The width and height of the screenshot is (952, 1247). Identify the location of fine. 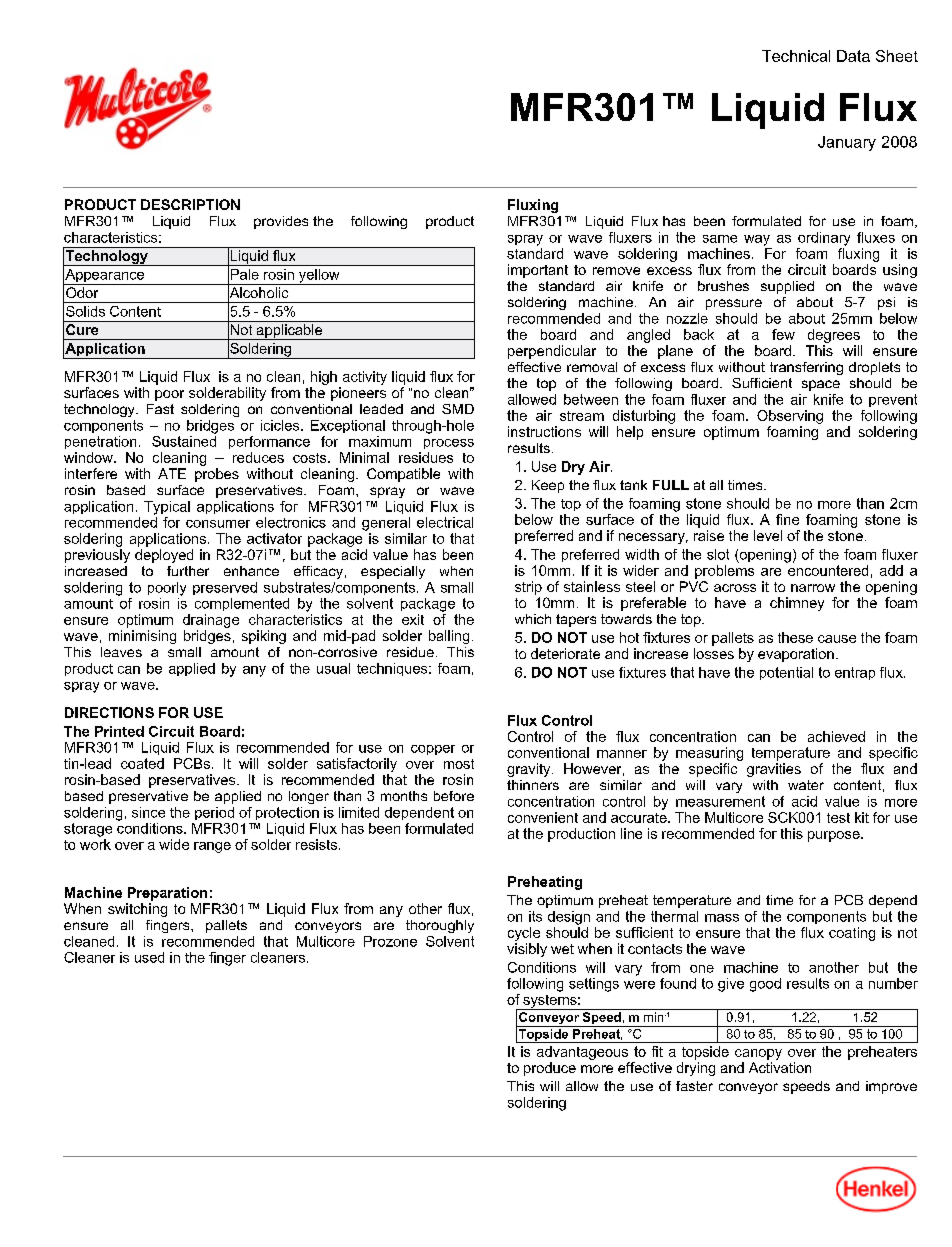
(787, 519).
